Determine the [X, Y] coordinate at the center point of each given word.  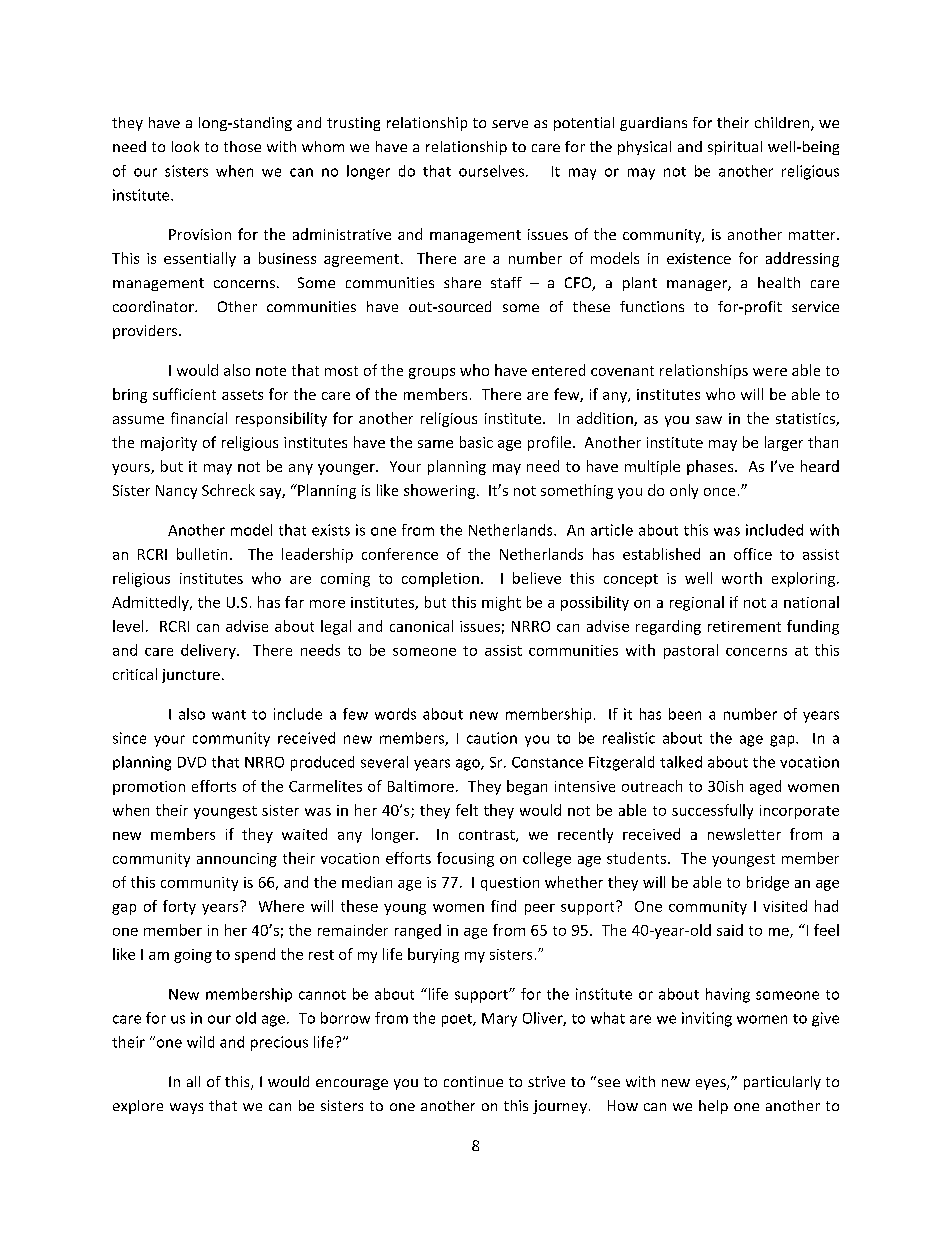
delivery [209, 651]
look [185, 146]
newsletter [744, 834]
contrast [488, 836]
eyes [712, 1084]
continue [473, 1081]
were [770, 372]
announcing [237, 860]
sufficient [184, 394]
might [501, 603]
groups [432, 373]
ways [186, 1108]
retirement [744, 626]
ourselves [491, 171]
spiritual [735, 148]
